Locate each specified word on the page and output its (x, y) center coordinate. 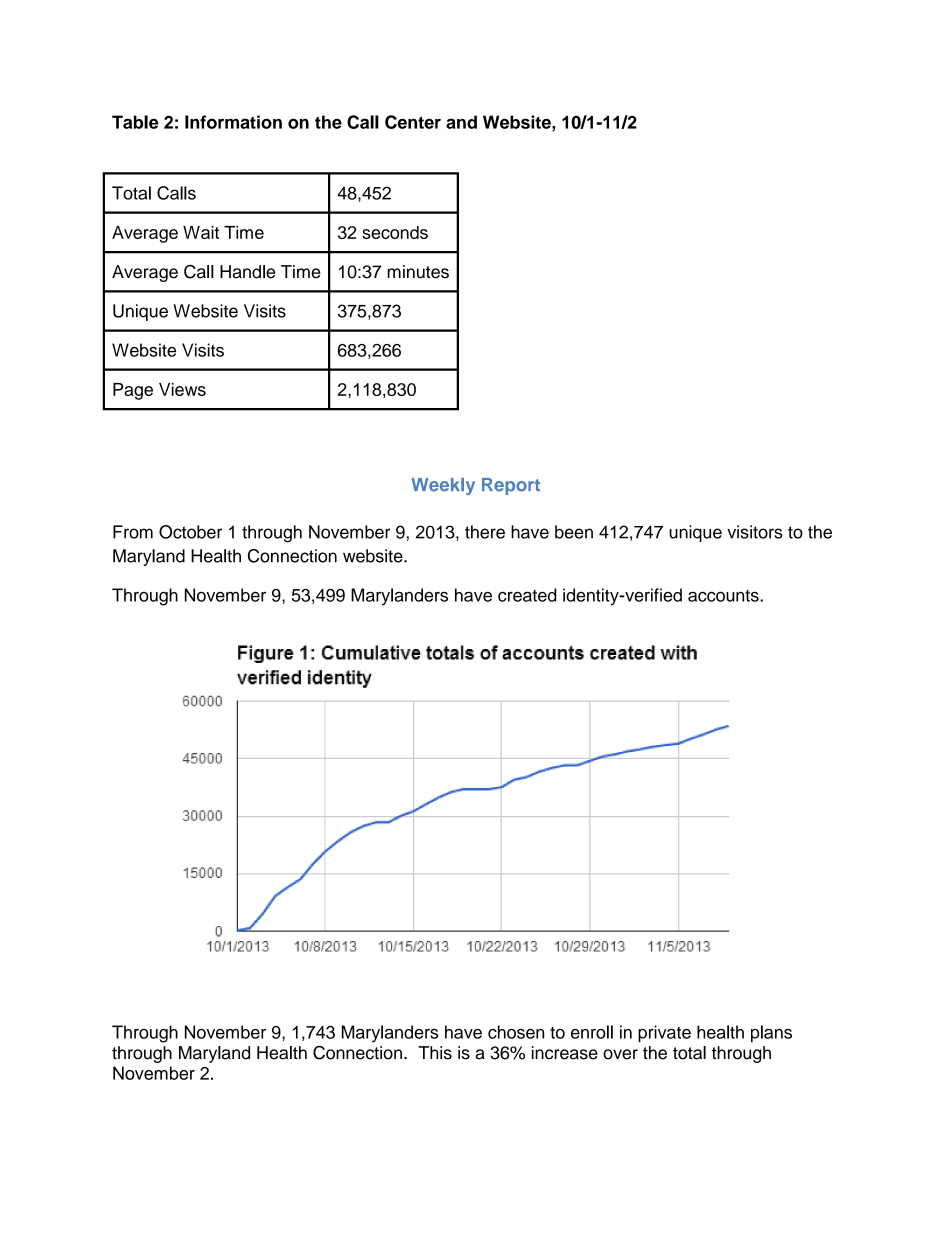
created (527, 595)
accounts (724, 596)
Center (413, 122)
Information (233, 122)
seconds (395, 232)
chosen (516, 1032)
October (190, 532)
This (435, 1053)
